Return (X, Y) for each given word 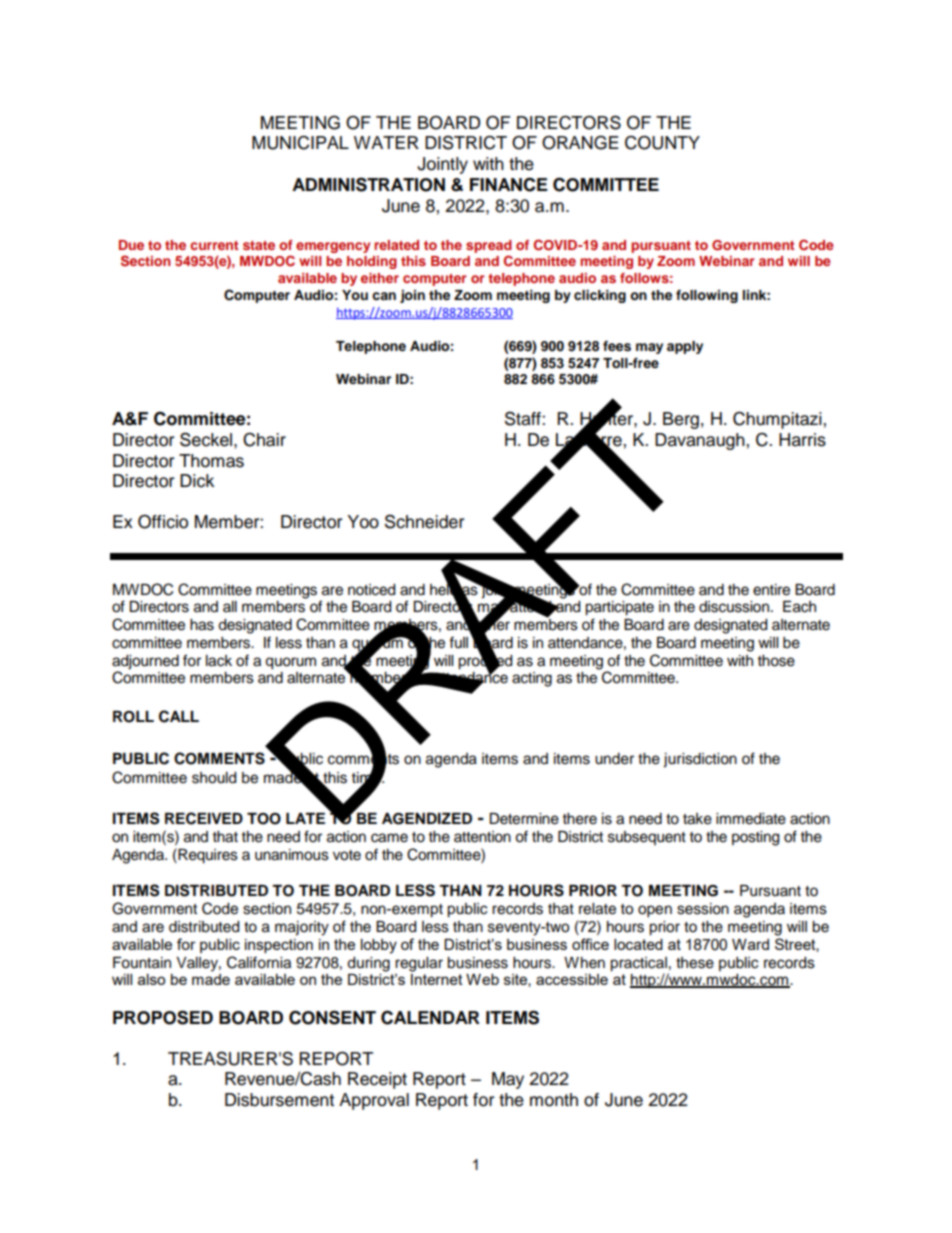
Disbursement (279, 1100)
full (458, 642)
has (202, 625)
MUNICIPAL (300, 143)
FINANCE (509, 184)
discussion (734, 607)
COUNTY (662, 142)
